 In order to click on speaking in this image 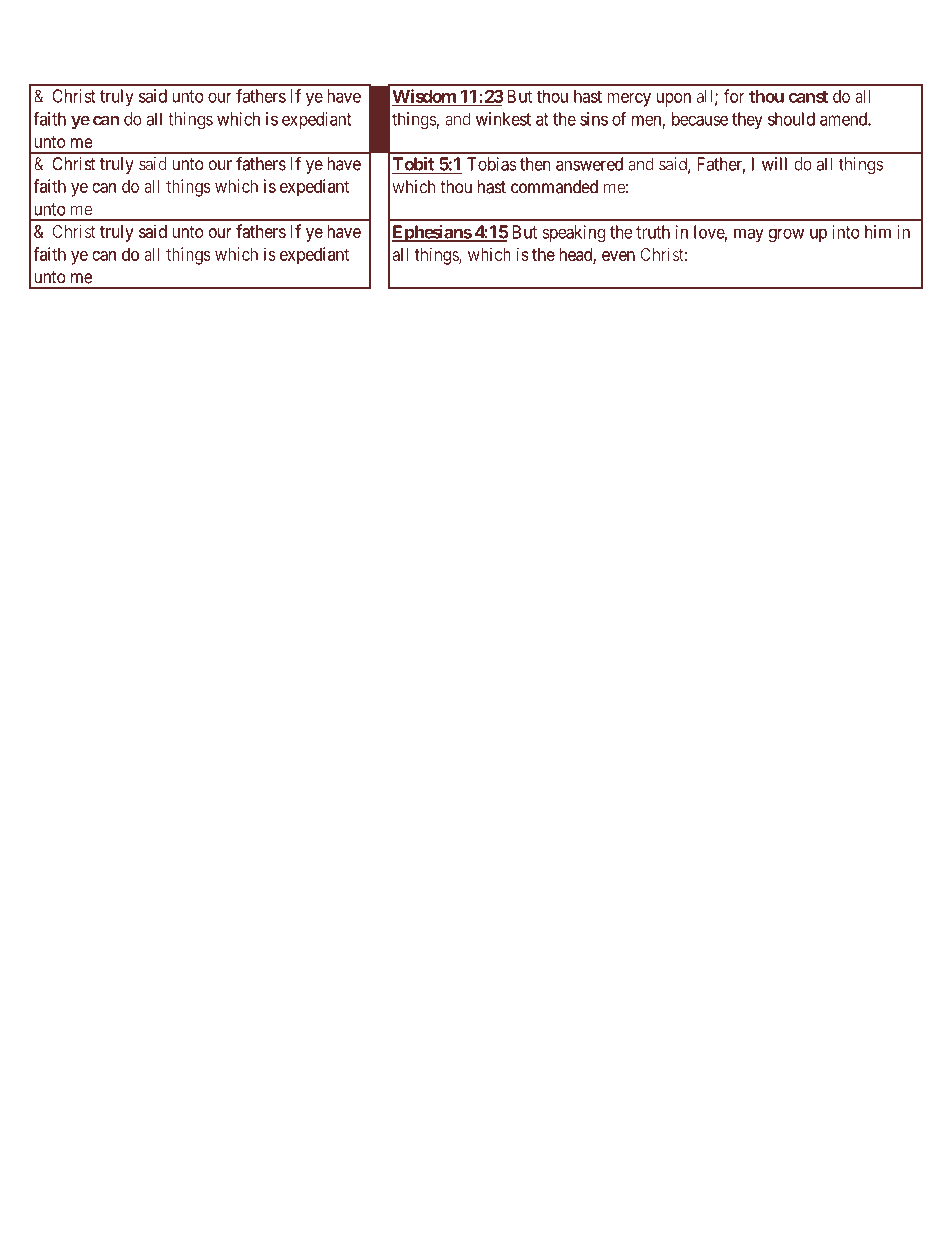, I will do `click(574, 234)`.
